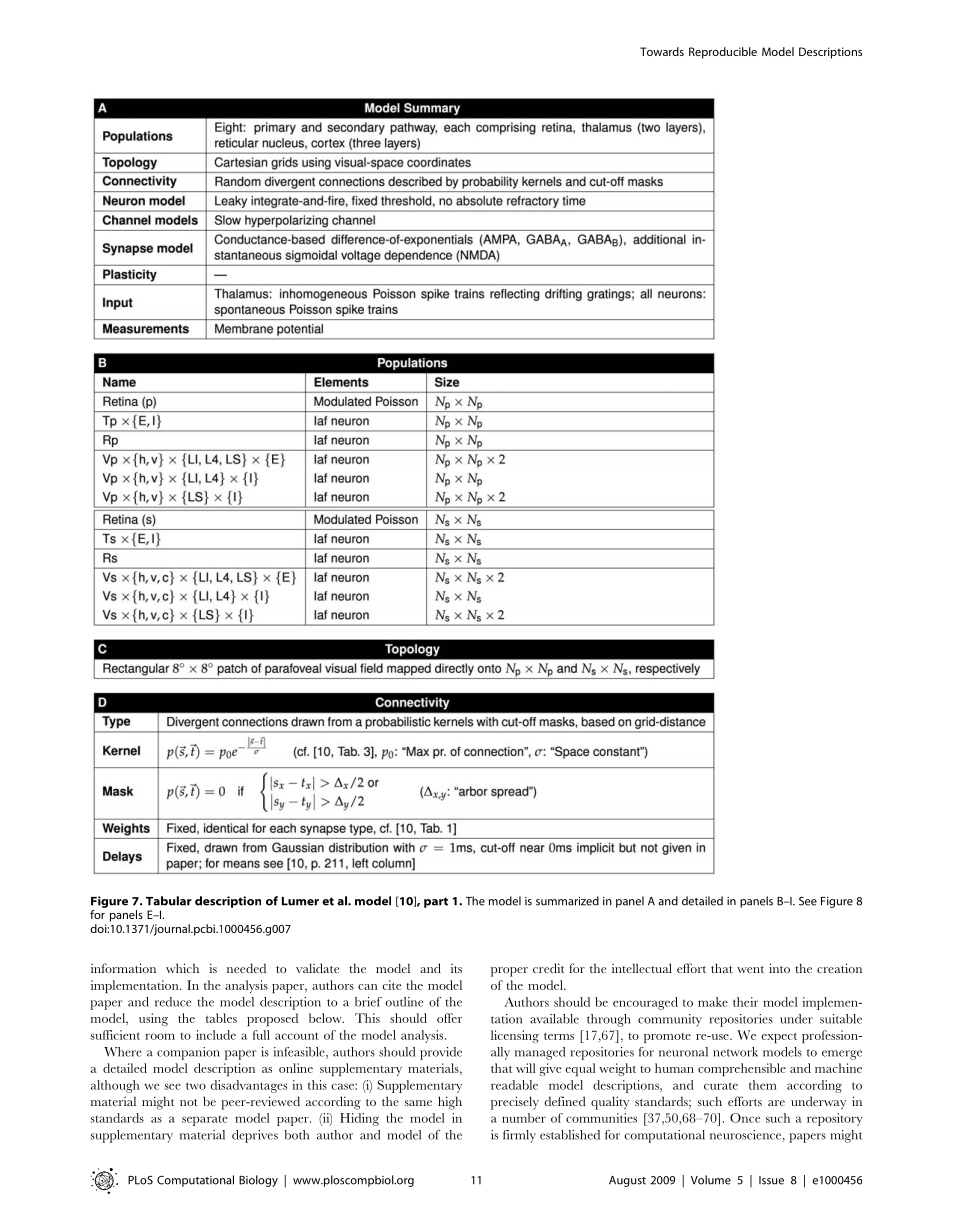  Describe the element at coordinates (456, 968) in the screenshot. I see `its` at that location.
